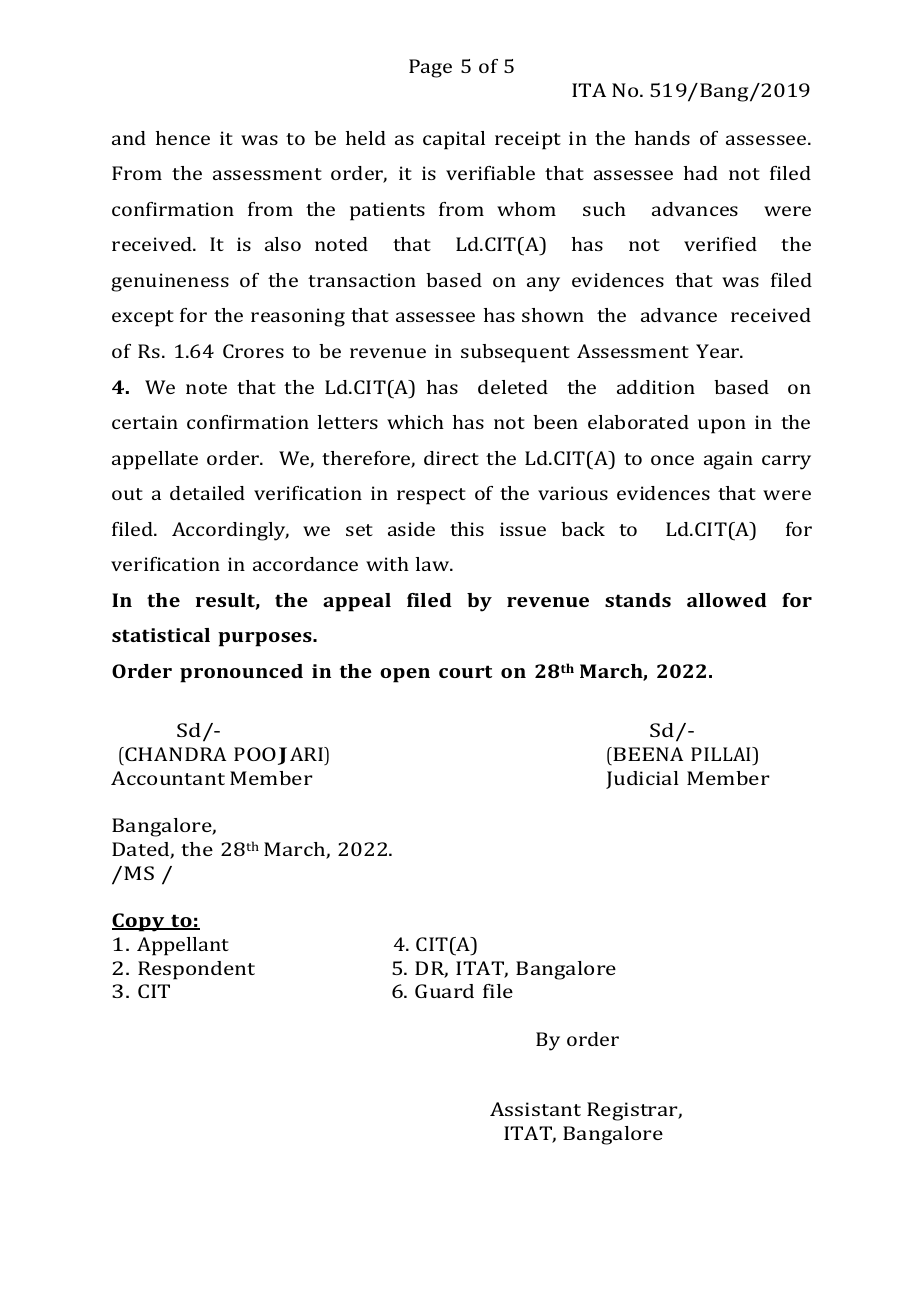  Describe the element at coordinates (161, 635) in the screenshot. I see `statistical` at that location.
